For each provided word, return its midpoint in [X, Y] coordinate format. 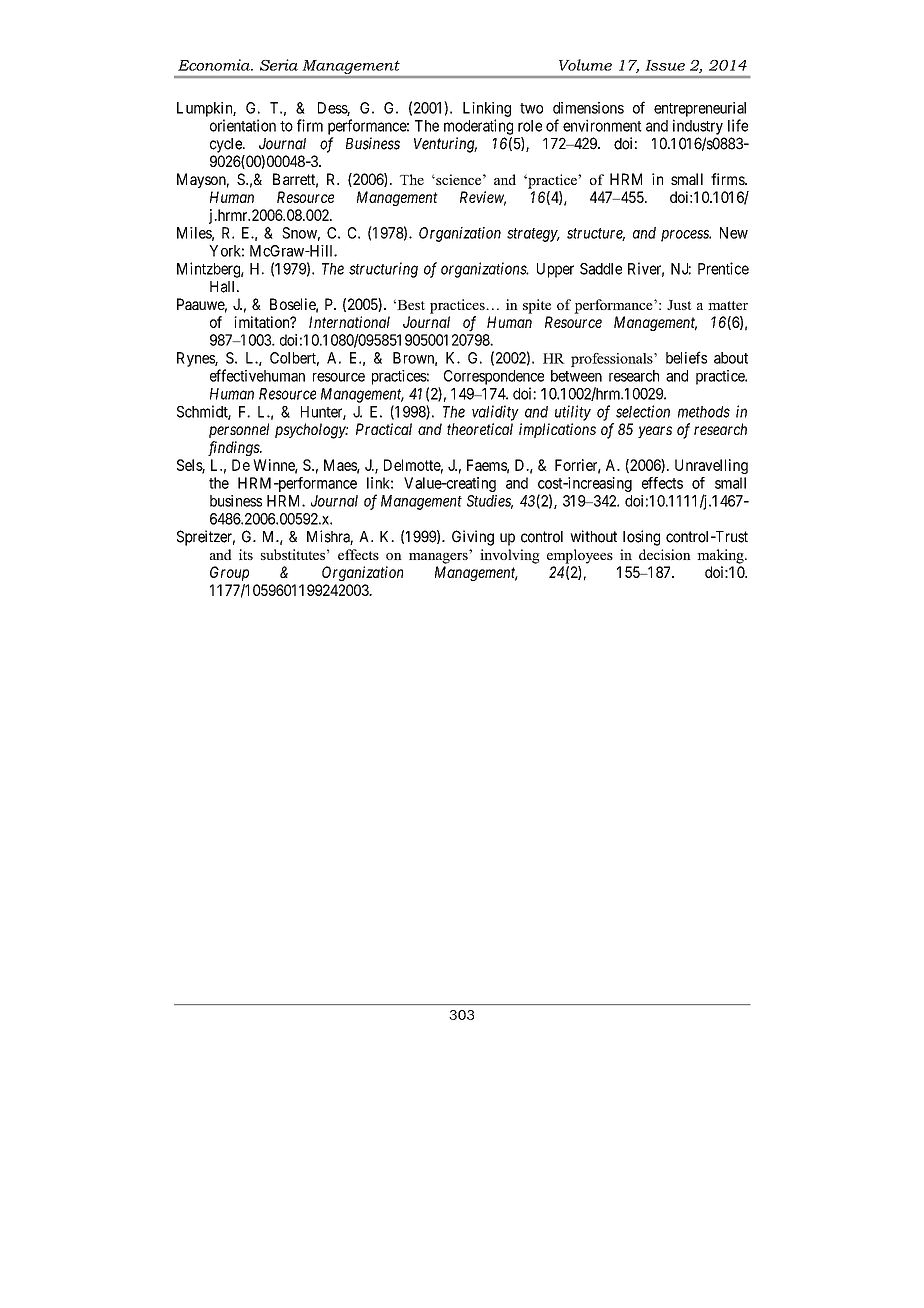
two [531, 108]
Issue [665, 65]
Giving [473, 538]
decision [665, 554]
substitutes [293, 554]
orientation [243, 125]
